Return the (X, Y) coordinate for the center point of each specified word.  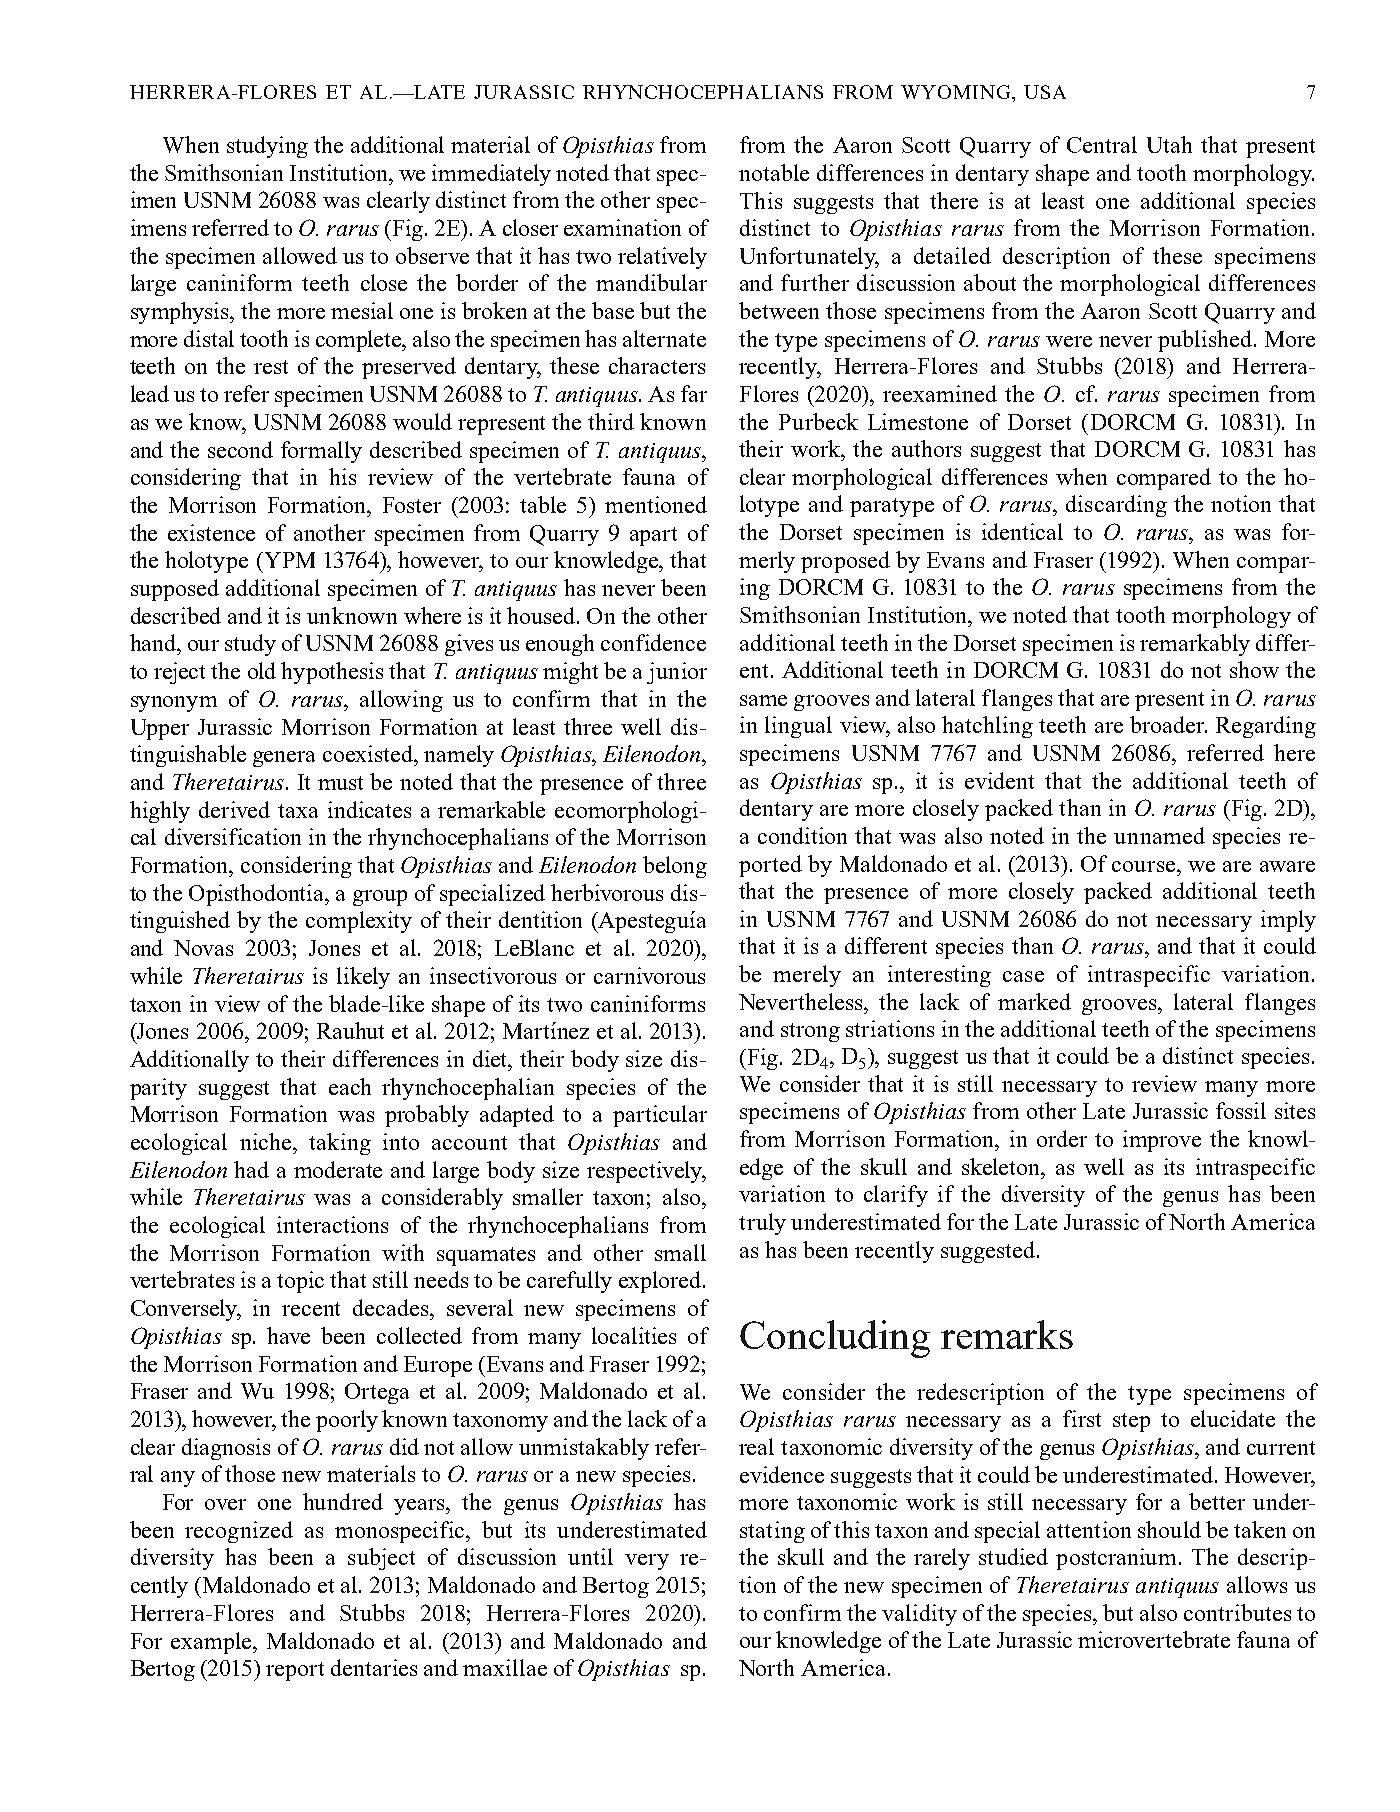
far (694, 393)
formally (321, 452)
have (288, 1335)
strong (810, 1032)
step (1131, 1422)
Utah (1169, 144)
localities (634, 1335)
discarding (1116, 506)
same (763, 700)
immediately (491, 175)
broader (1168, 724)
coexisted (369, 753)
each (350, 1086)
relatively (662, 258)
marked (1034, 1001)
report (295, 1671)
